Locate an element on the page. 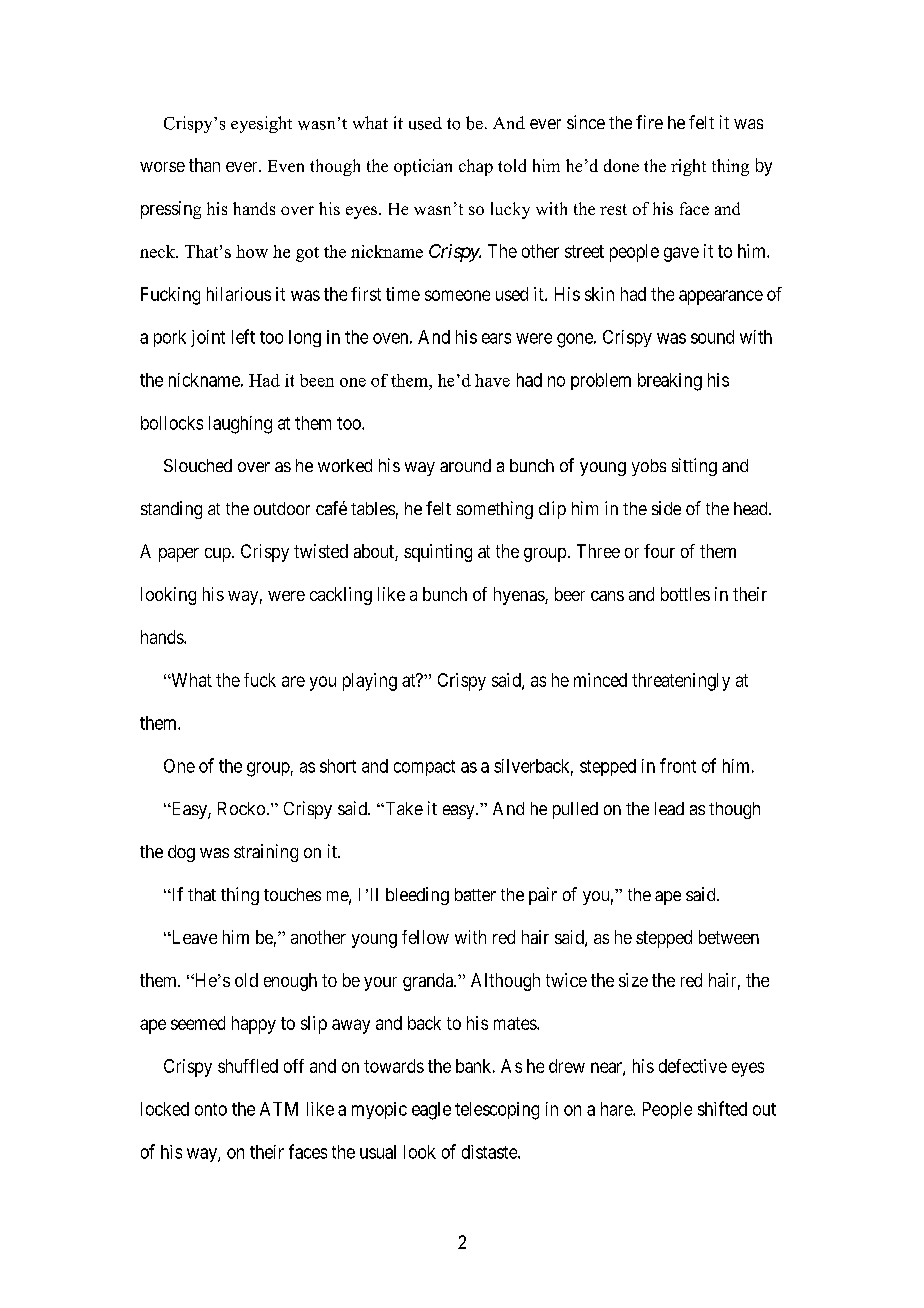 This document has height=1308, width=924. than is located at coordinates (204, 165).
